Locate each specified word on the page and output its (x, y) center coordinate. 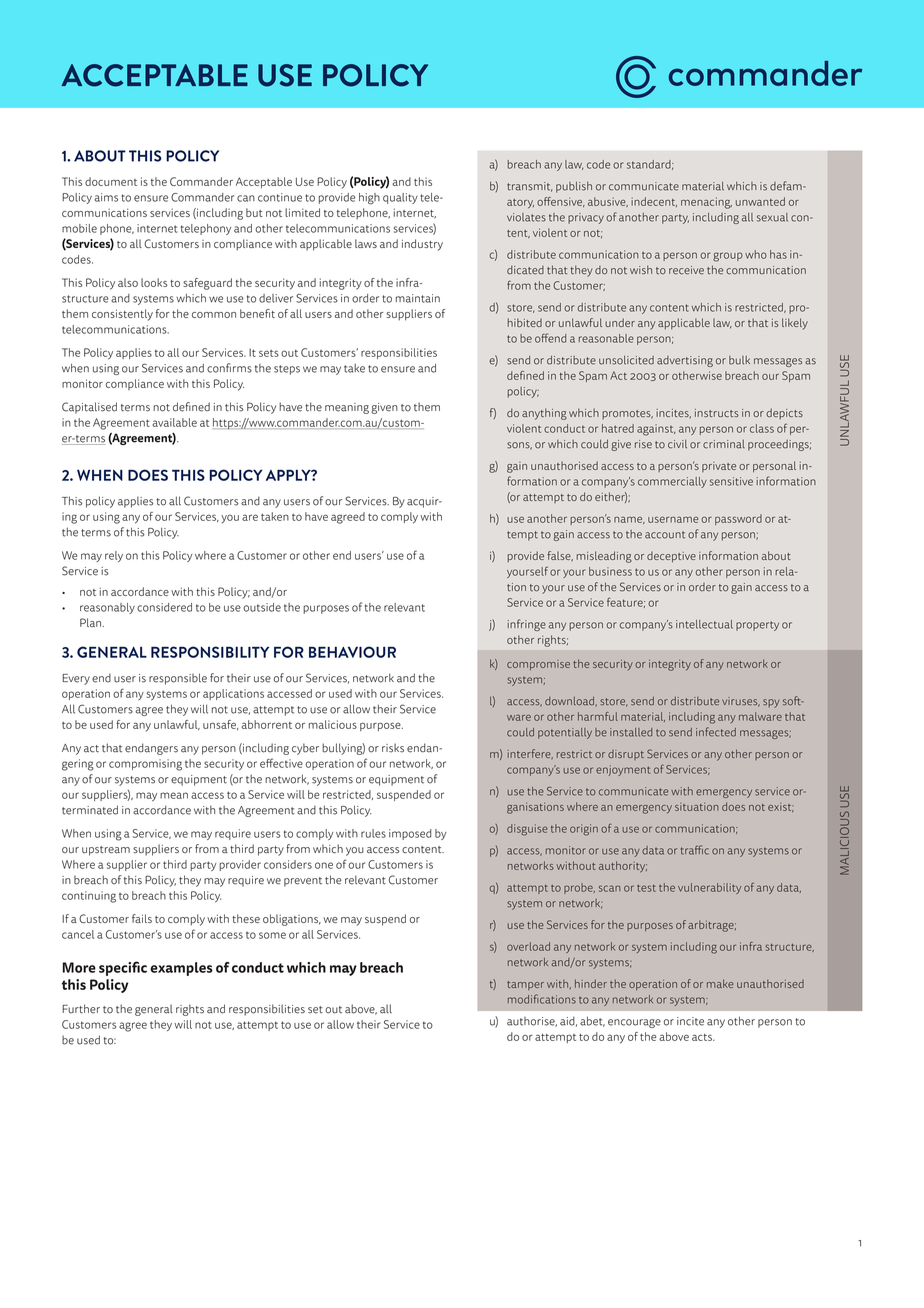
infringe (527, 625)
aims (106, 197)
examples (181, 969)
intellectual (704, 624)
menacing (706, 203)
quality (400, 198)
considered (164, 607)
